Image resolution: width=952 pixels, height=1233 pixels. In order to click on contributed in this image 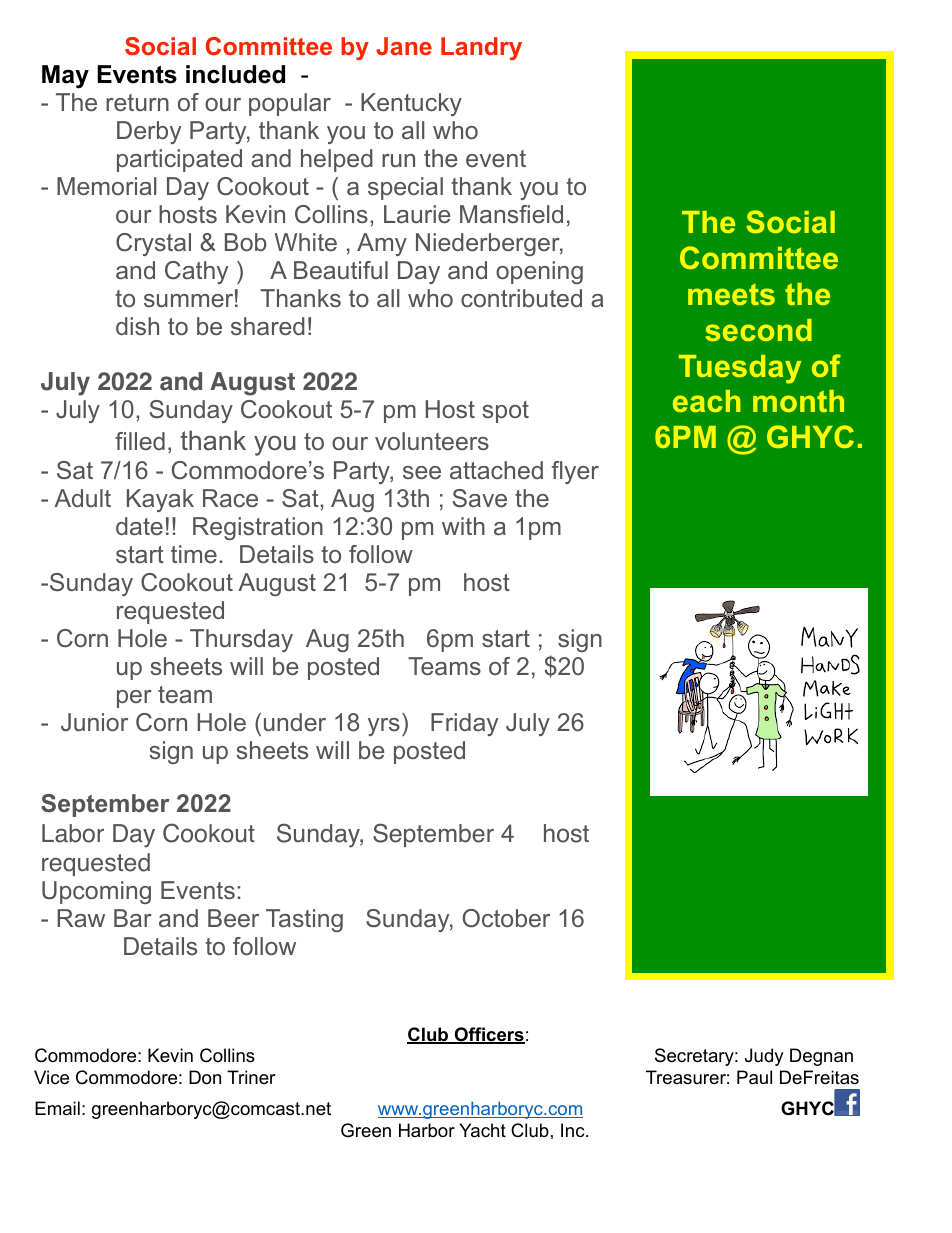, I will do `click(521, 298)`.
